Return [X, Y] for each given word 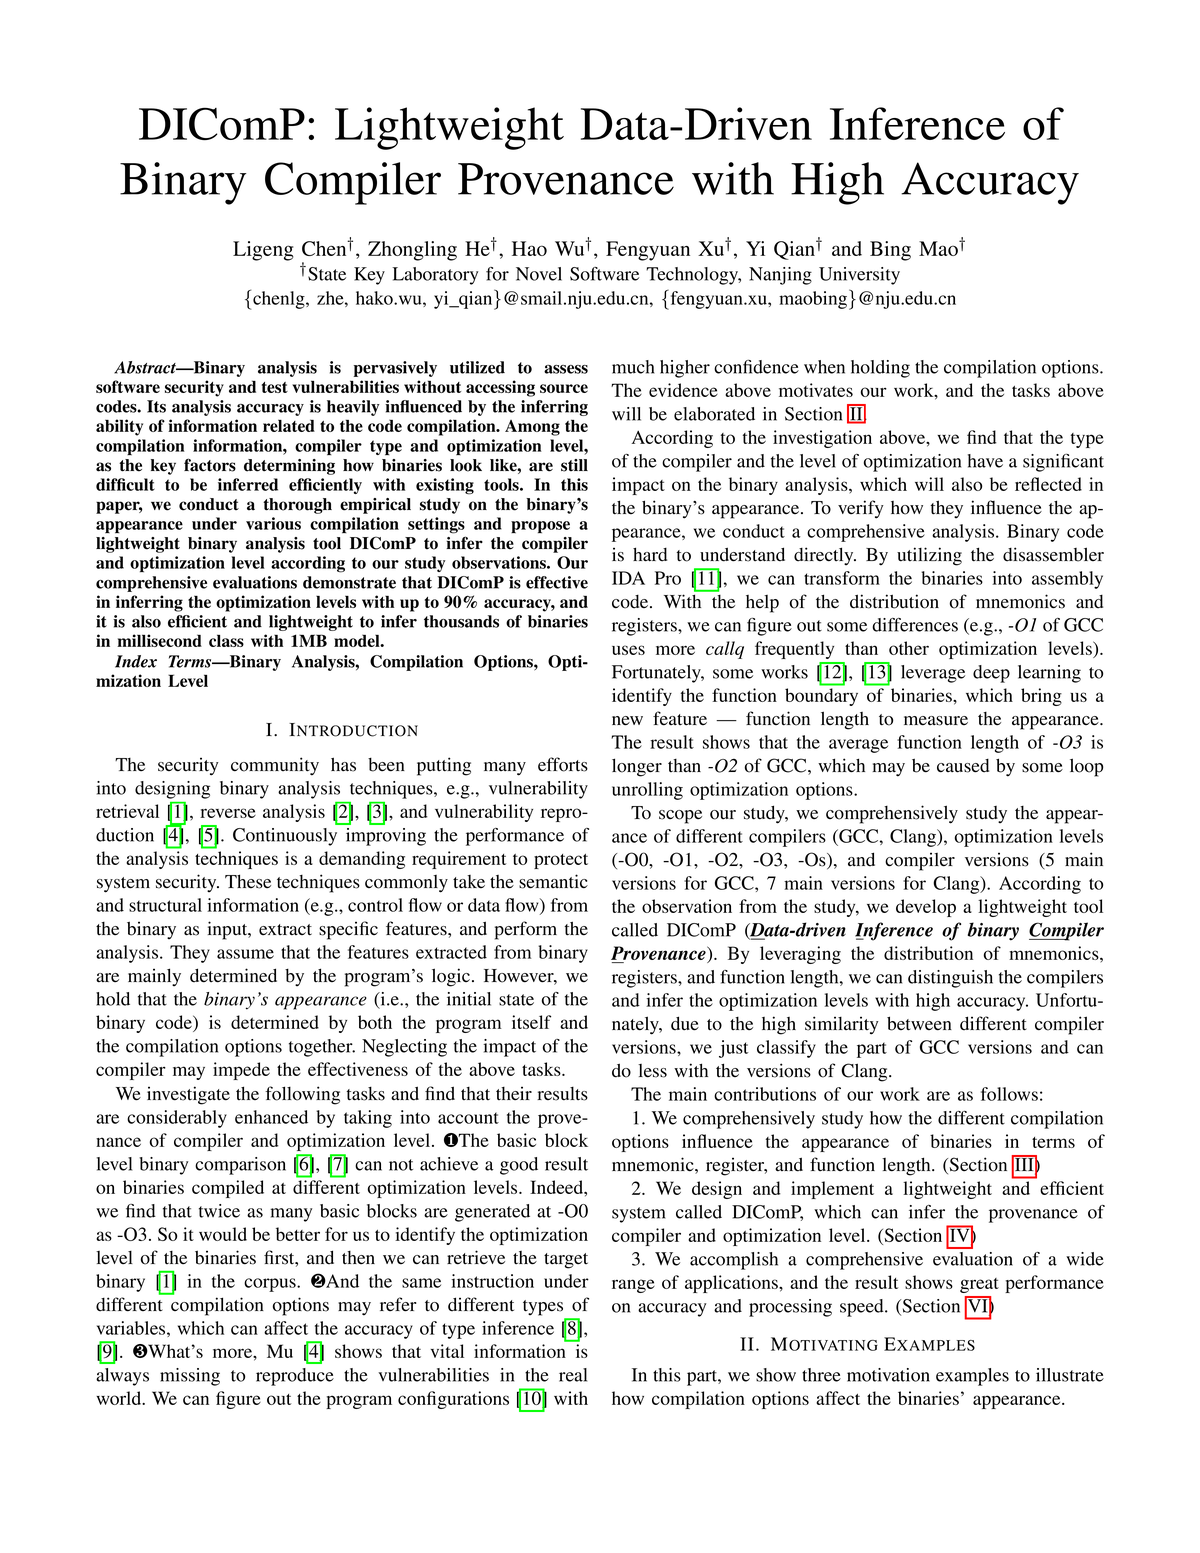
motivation [888, 1375]
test [275, 387]
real [573, 1375]
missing [190, 1377]
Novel [539, 274]
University [859, 276]
